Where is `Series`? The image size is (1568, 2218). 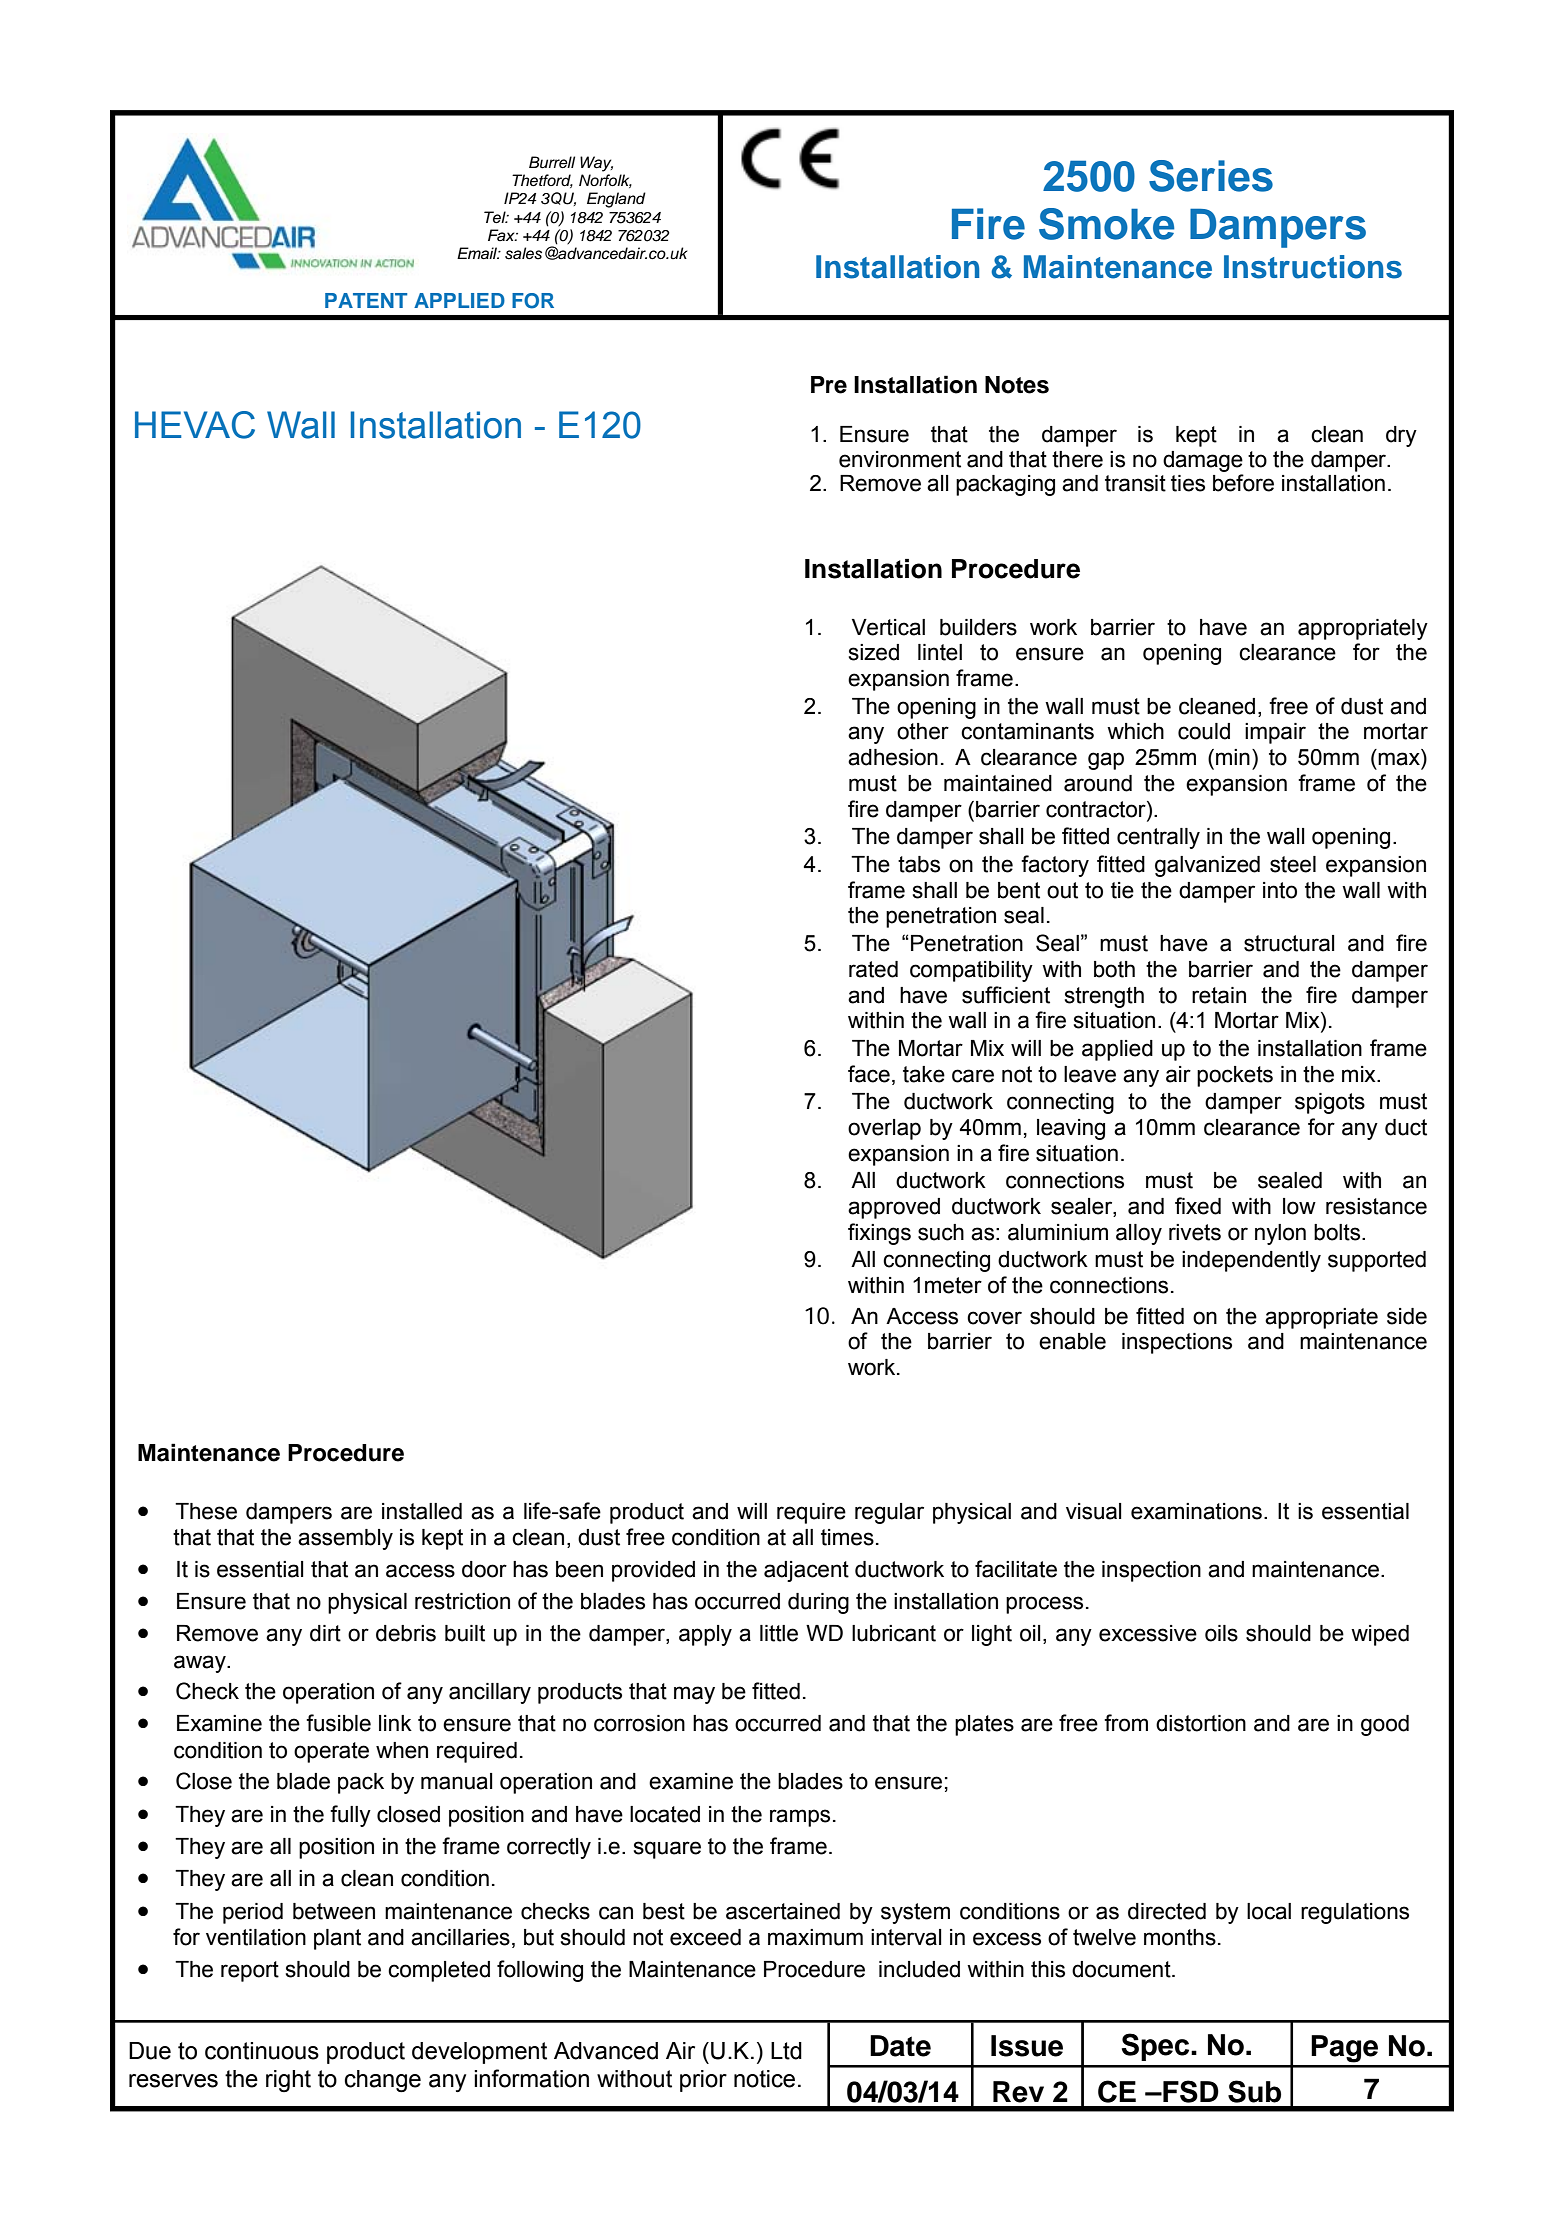 Series is located at coordinates (1211, 176).
